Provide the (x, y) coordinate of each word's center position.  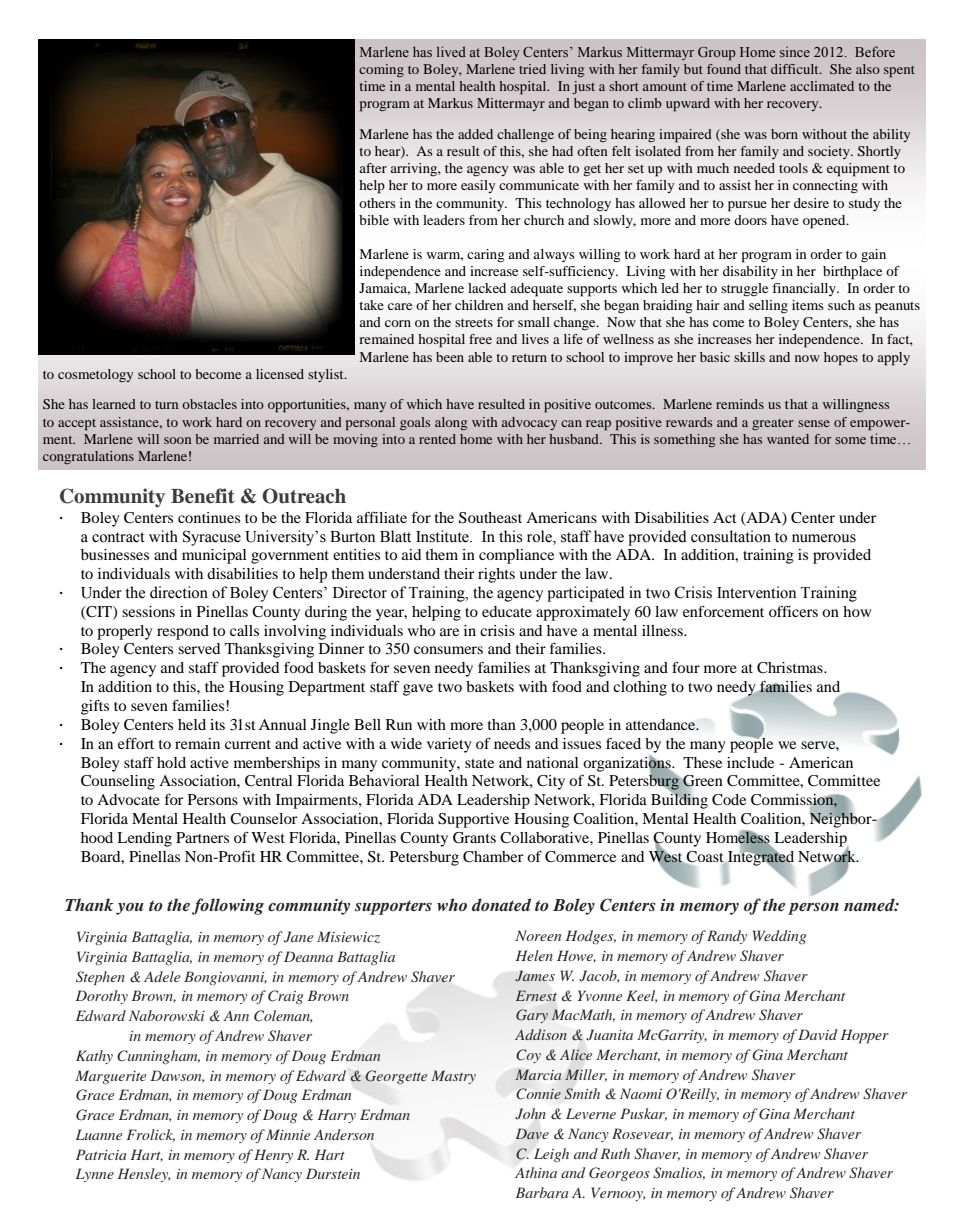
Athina (536, 1172)
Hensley (144, 1175)
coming (381, 70)
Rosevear (642, 1134)
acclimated (822, 86)
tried (532, 69)
